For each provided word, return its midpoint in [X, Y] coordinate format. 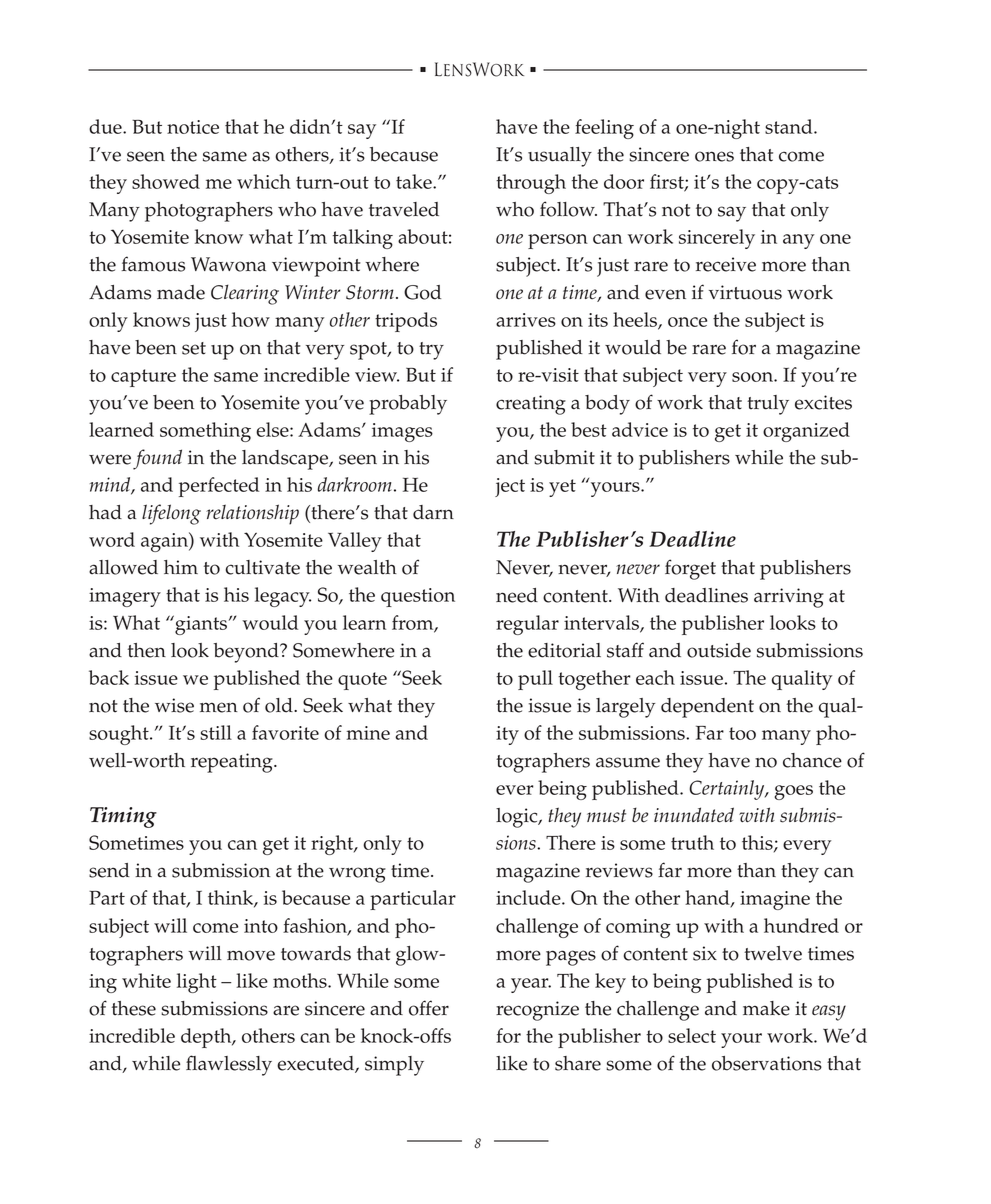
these [134, 1008]
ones [714, 156]
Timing [123, 817]
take [415, 181]
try [431, 351]
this [758, 844]
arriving [789, 598]
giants [200, 625]
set [194, 348]
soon [753, 377]
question [418, 597]
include [529, 897]
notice [193, 127]
